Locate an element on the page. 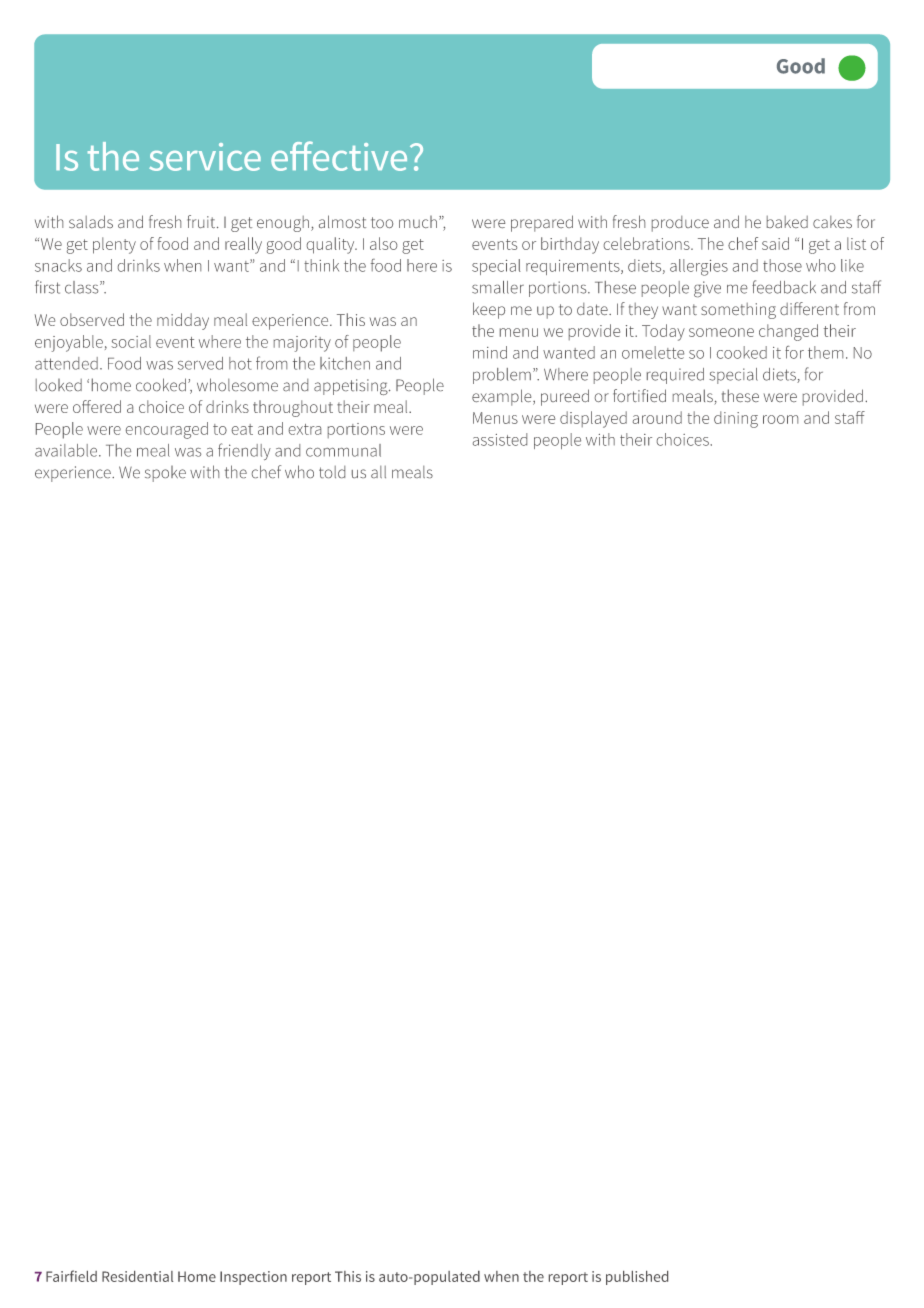 This image has height=1308, width=924. Residential is located at coordinates (137, 1276).
